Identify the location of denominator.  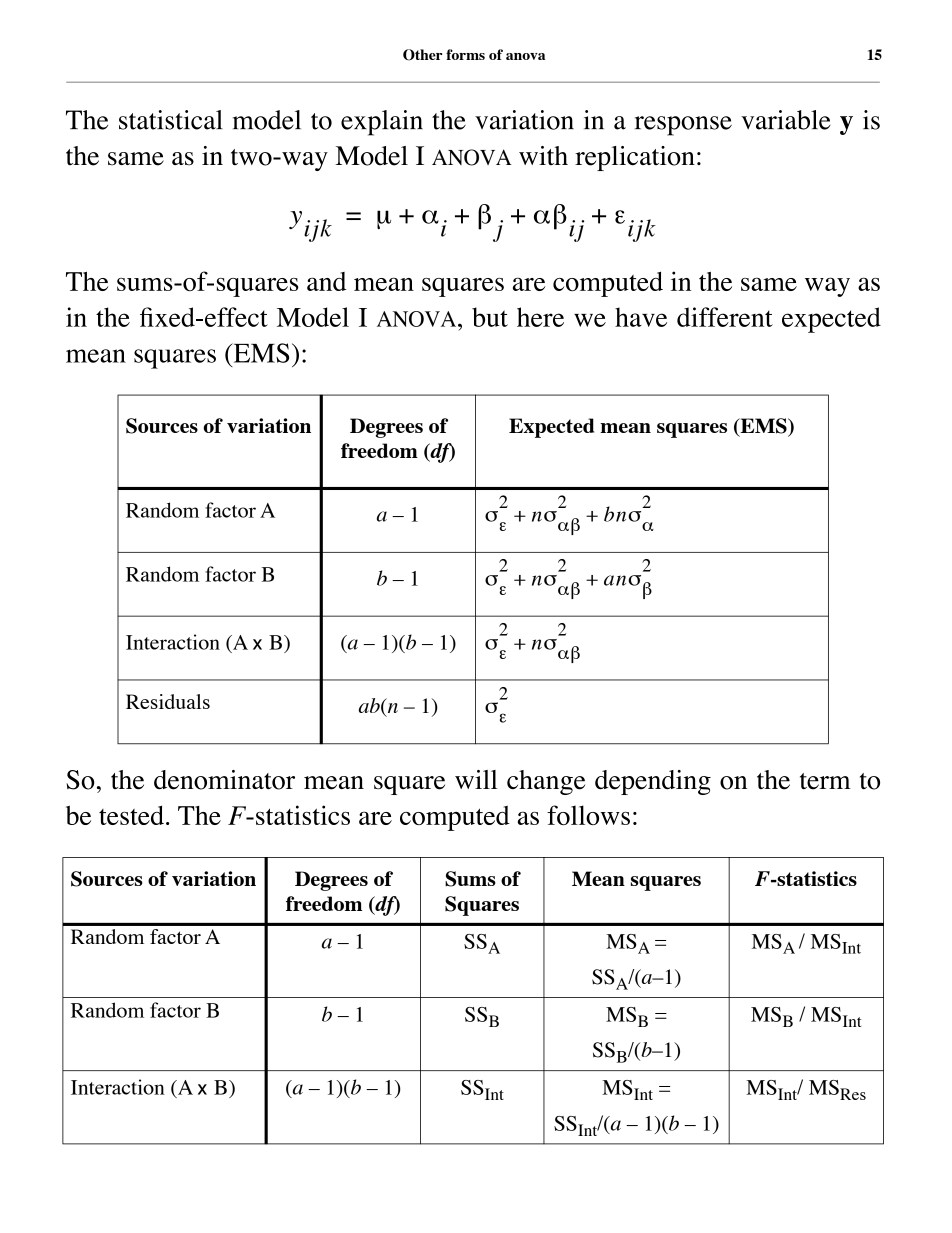
(224, 780).
